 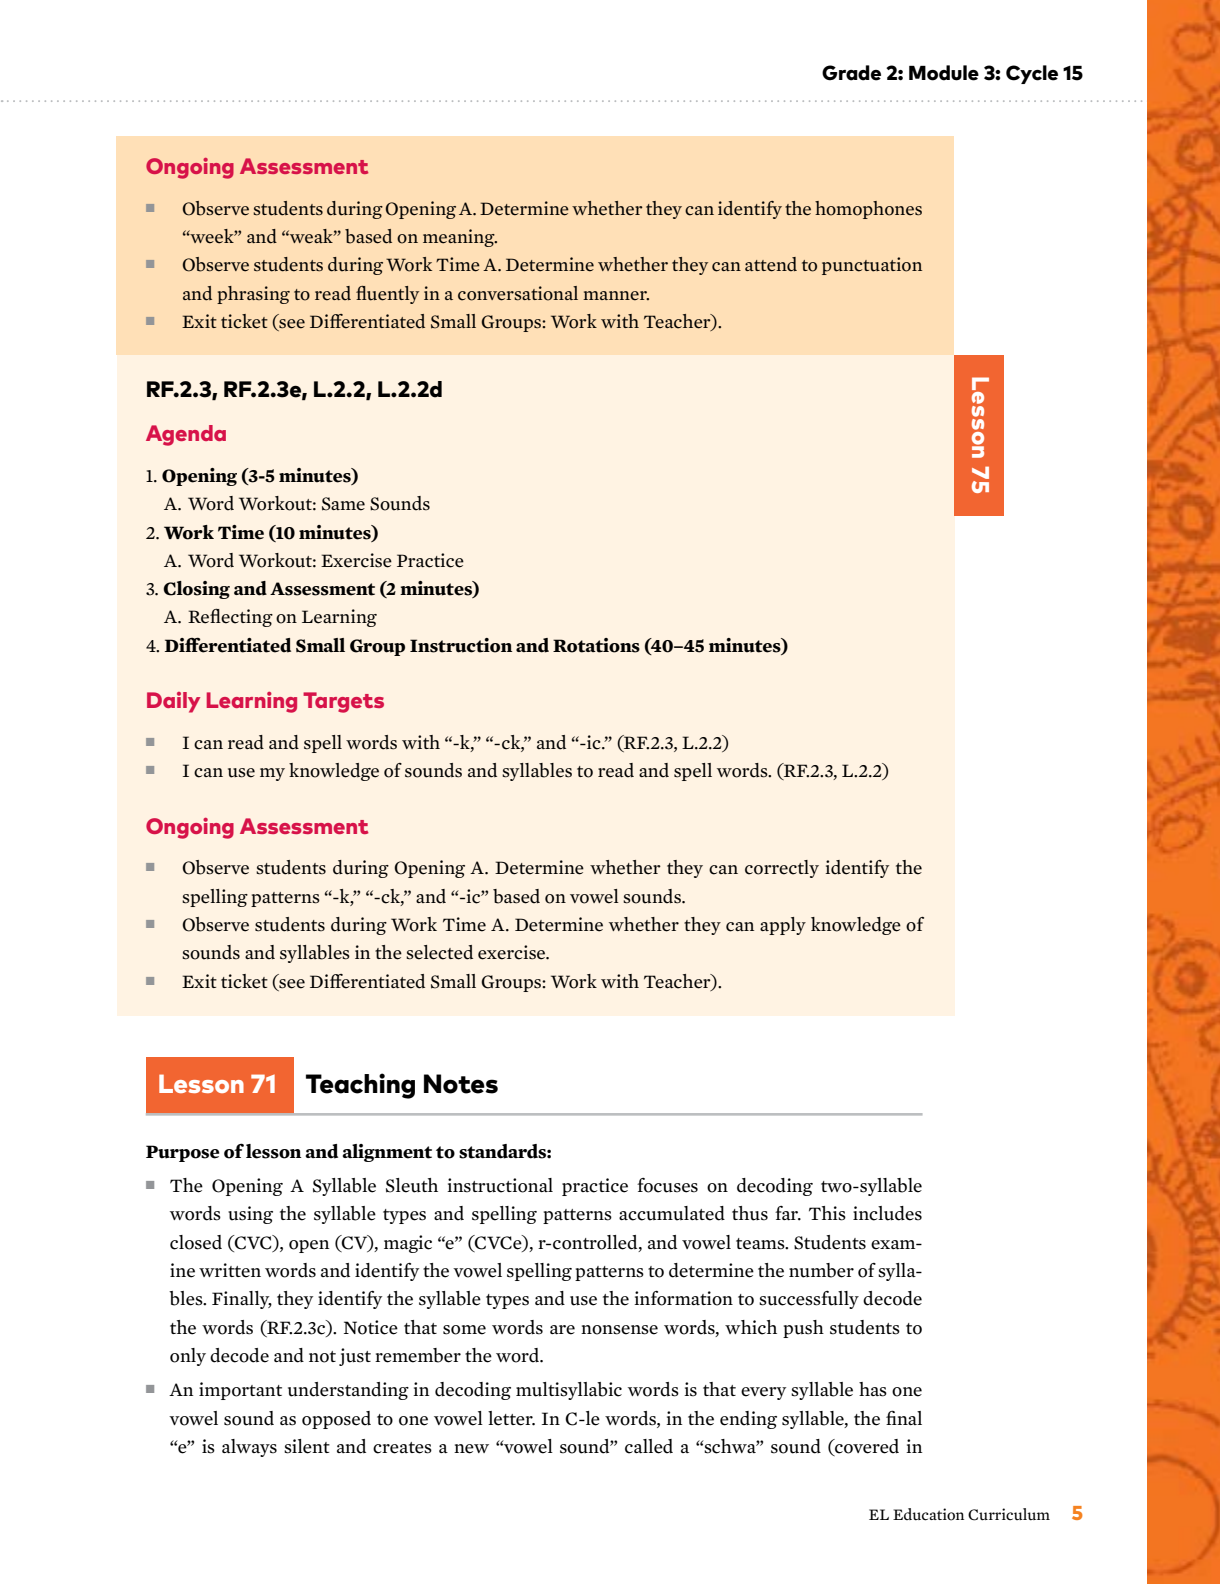 I want to click on includes, so click(x=887, y=1213).
